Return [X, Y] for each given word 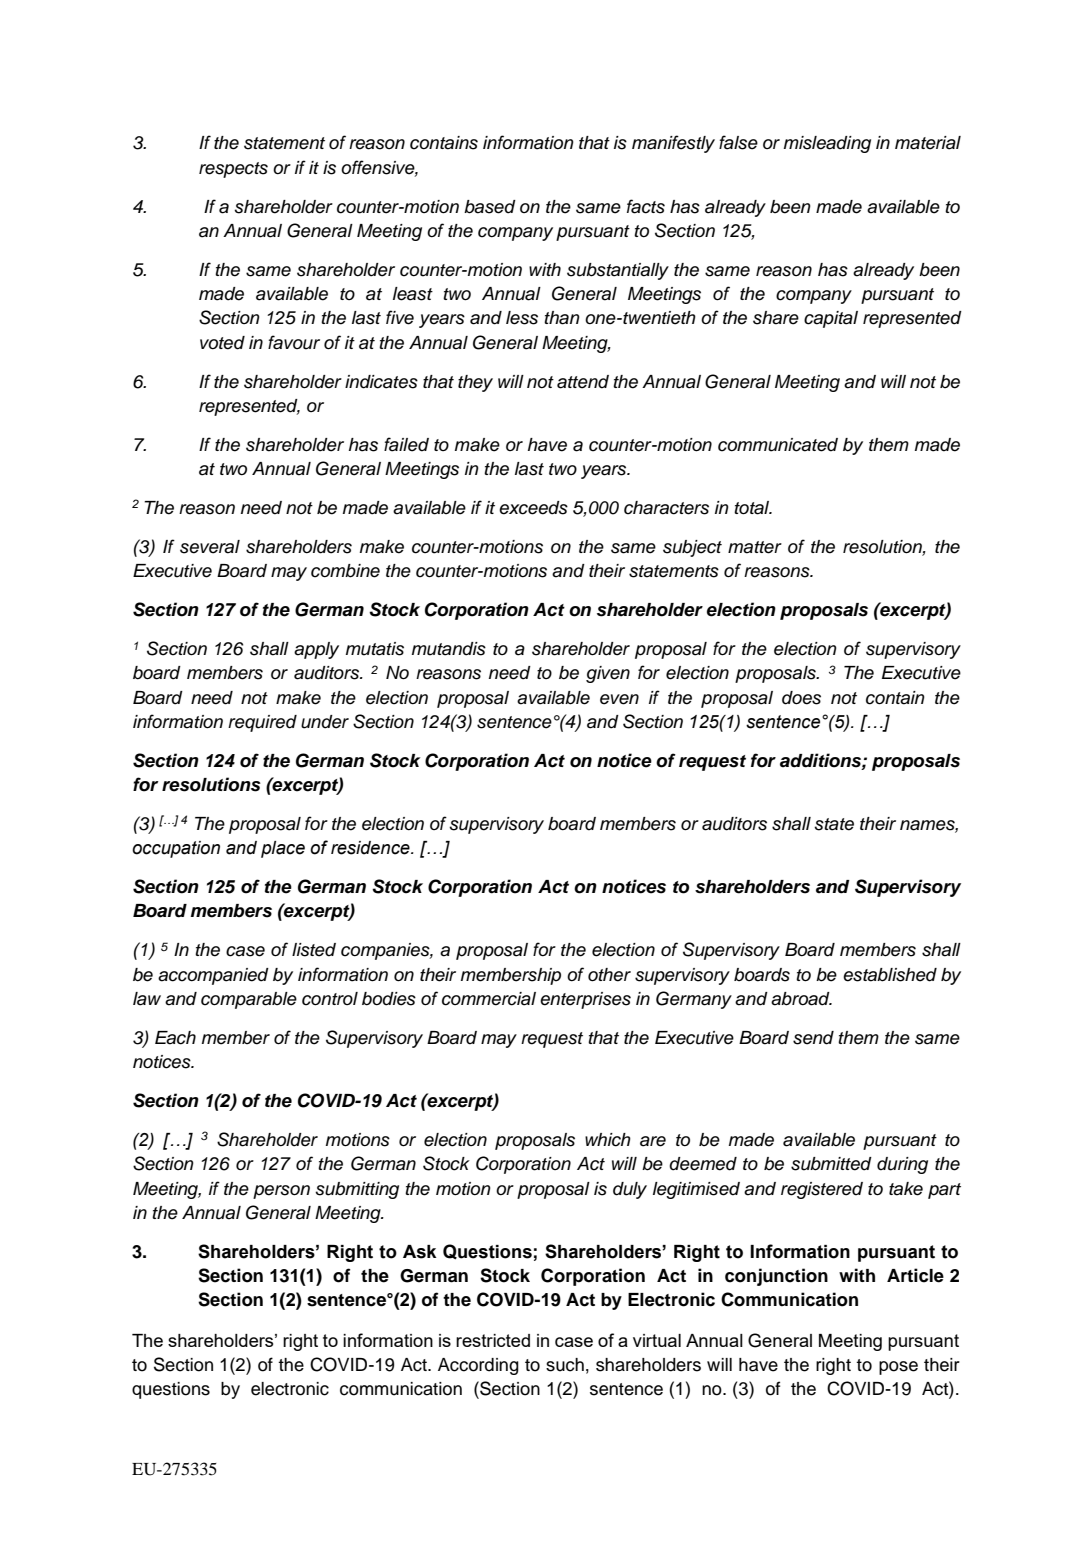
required [262, 723]
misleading [827, 144]
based [490, 207]
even [619, 699]
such [565, 1365]
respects [233, 170]
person [281, 1192]
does [801, 698]
